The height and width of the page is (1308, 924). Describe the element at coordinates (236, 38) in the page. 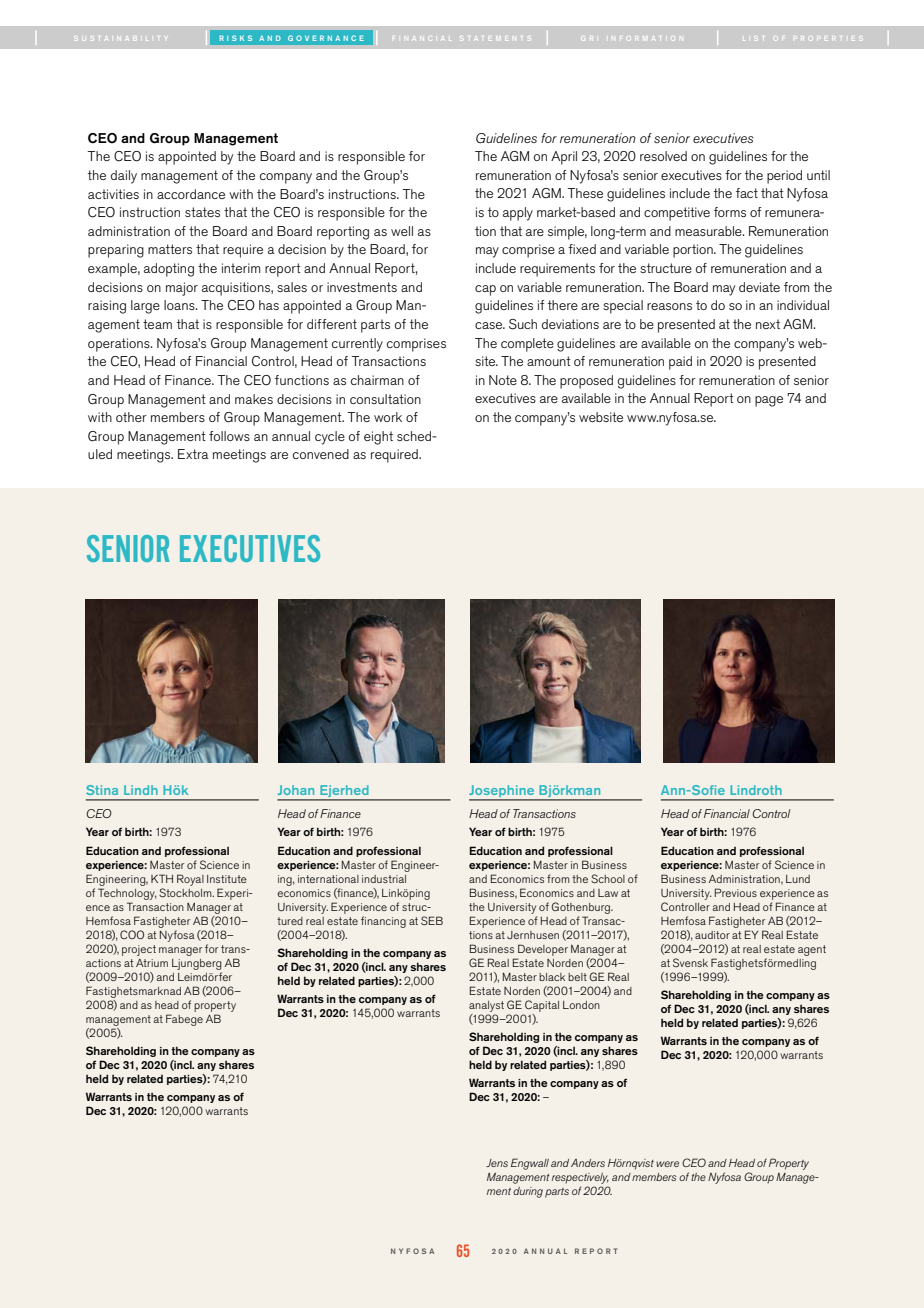

I see `RISKS` at that location.
